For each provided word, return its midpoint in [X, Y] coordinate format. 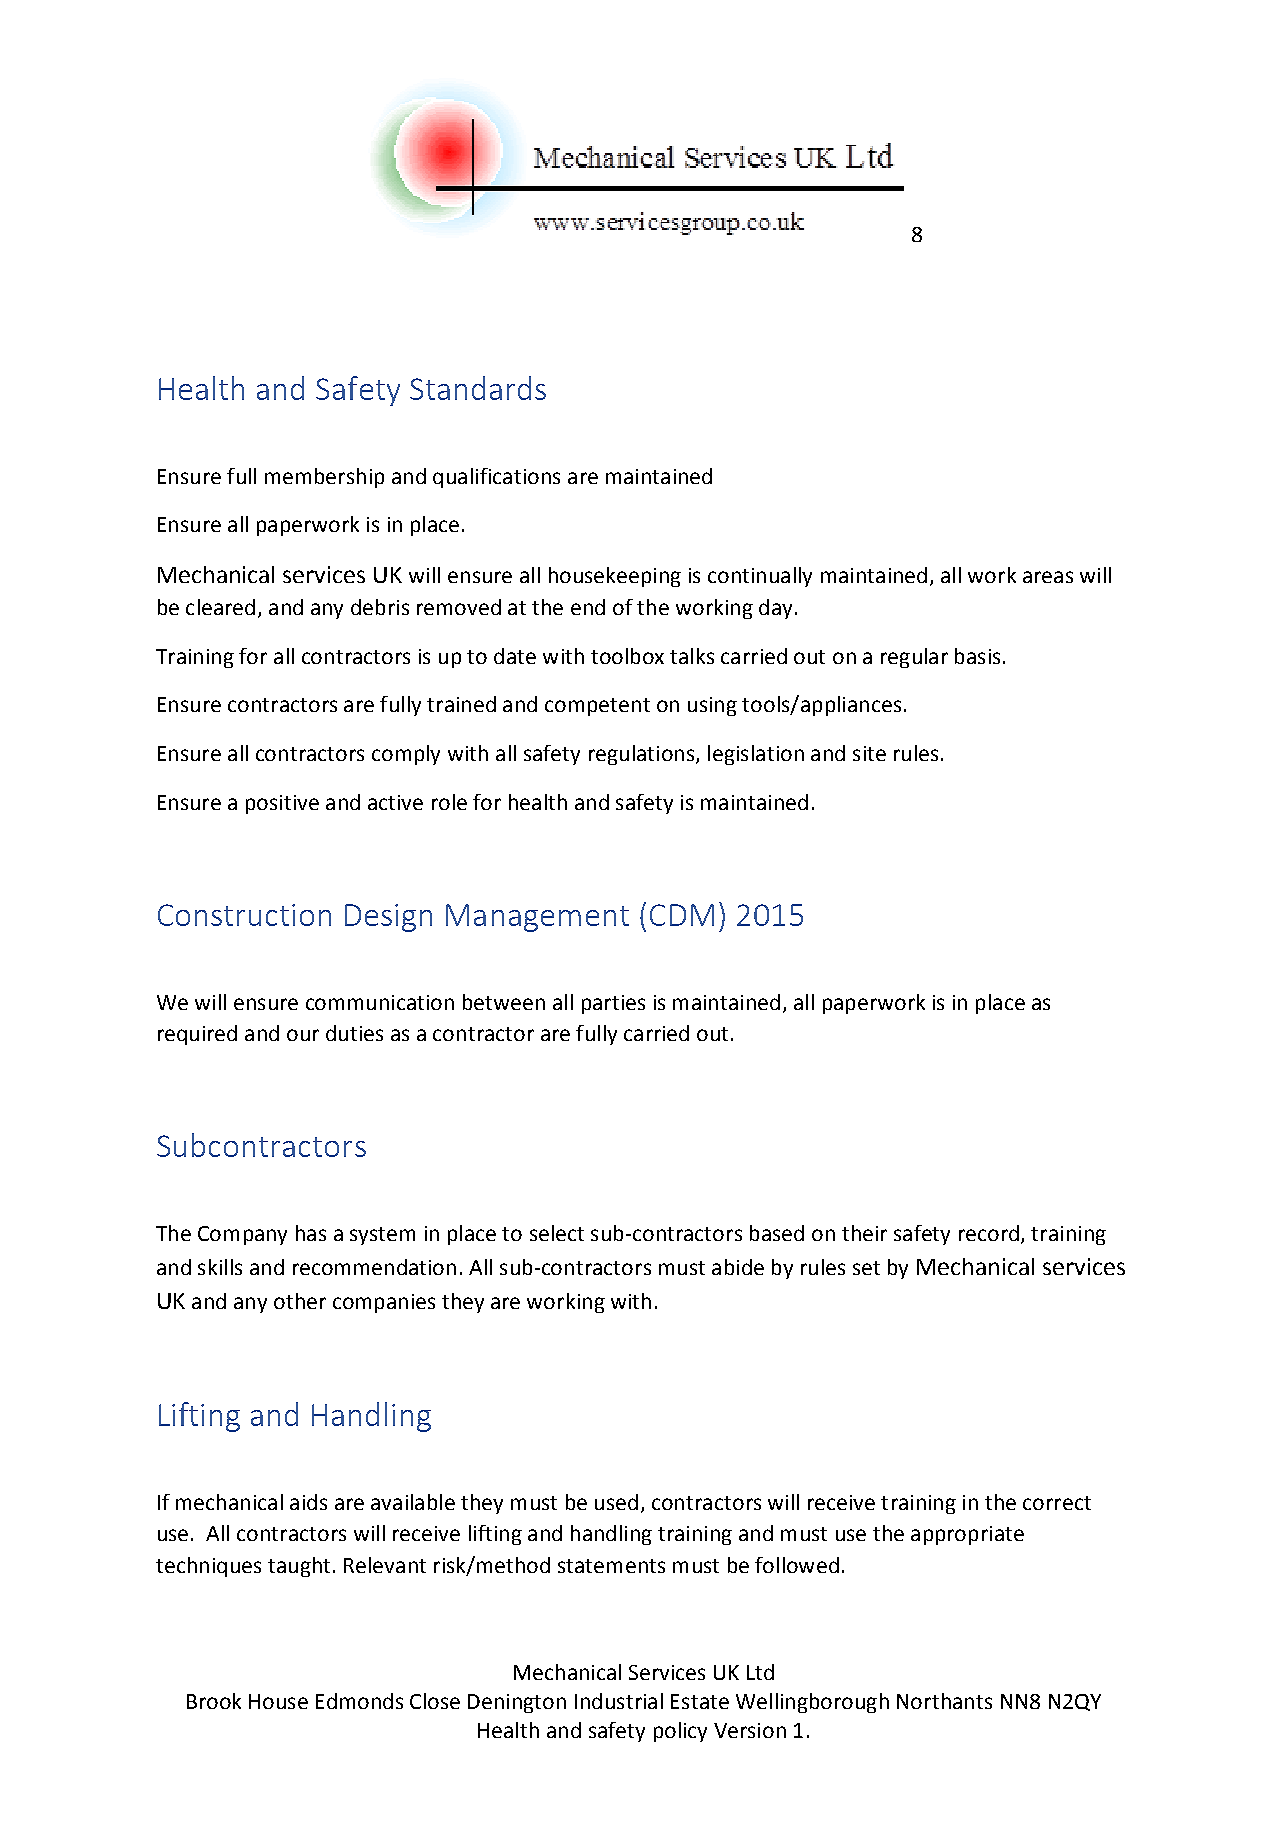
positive [282, 804]
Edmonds [359, 1701]
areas [1048, 577]
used [616, 1502]
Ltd [760, 1672]
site [869, 753]
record [989, 1233]
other [300, 1301]
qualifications [496, 478]
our [303, 1035]
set [866, 1268]
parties [613, 1004]
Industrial [619, 1701]
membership [324, 478]
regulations [643, 755]
